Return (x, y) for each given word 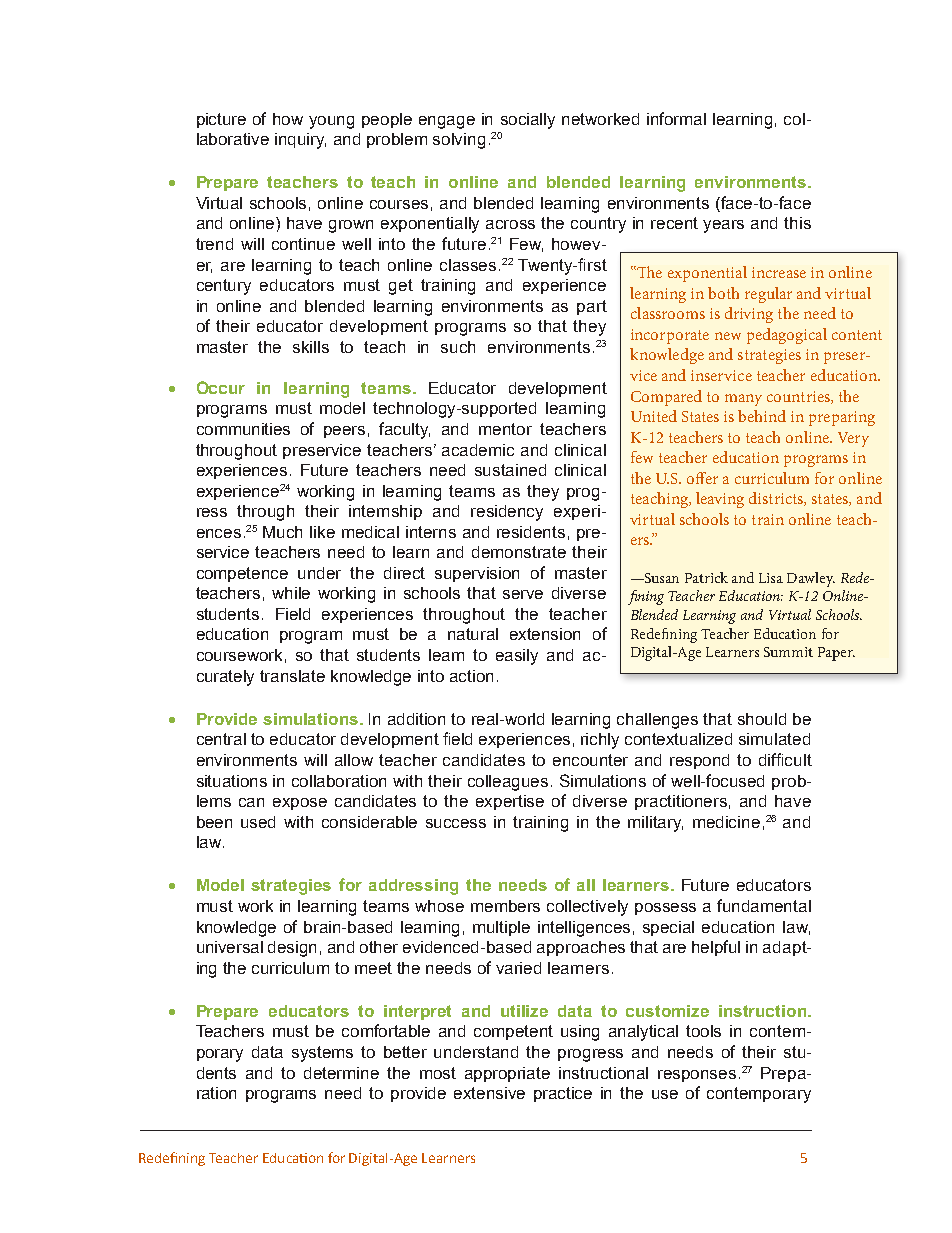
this (797, 223)
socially (528, 121)
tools (703, 1031)
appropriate (507, 1074)
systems (322, 1054)
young (331, 122)
